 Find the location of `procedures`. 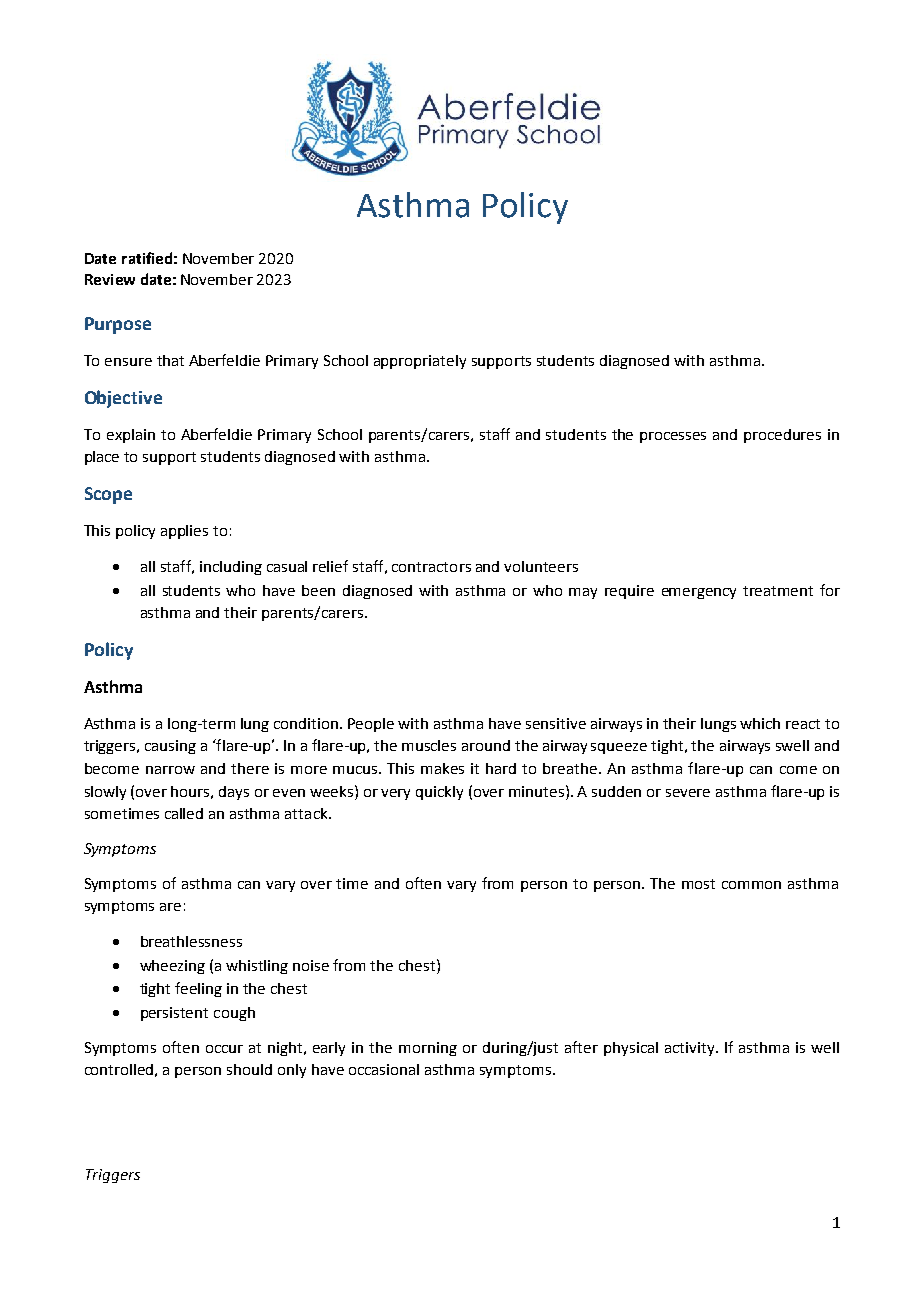

procedures is located at coordinates (782, 436).
